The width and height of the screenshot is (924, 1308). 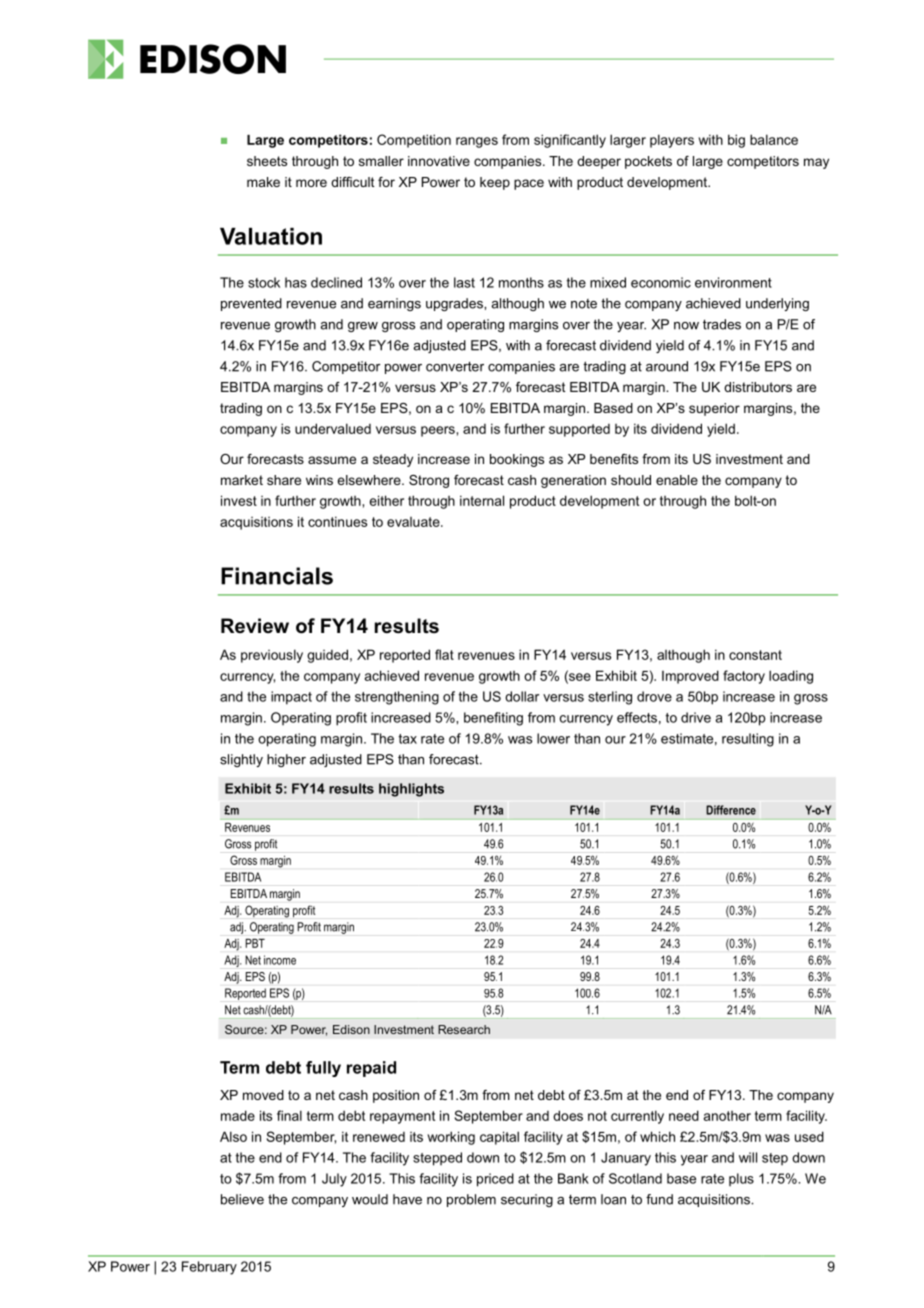 What do you see at coordinates (529, 184) in the screenshot?
I see `pace` at bounding box center [529, 184].
